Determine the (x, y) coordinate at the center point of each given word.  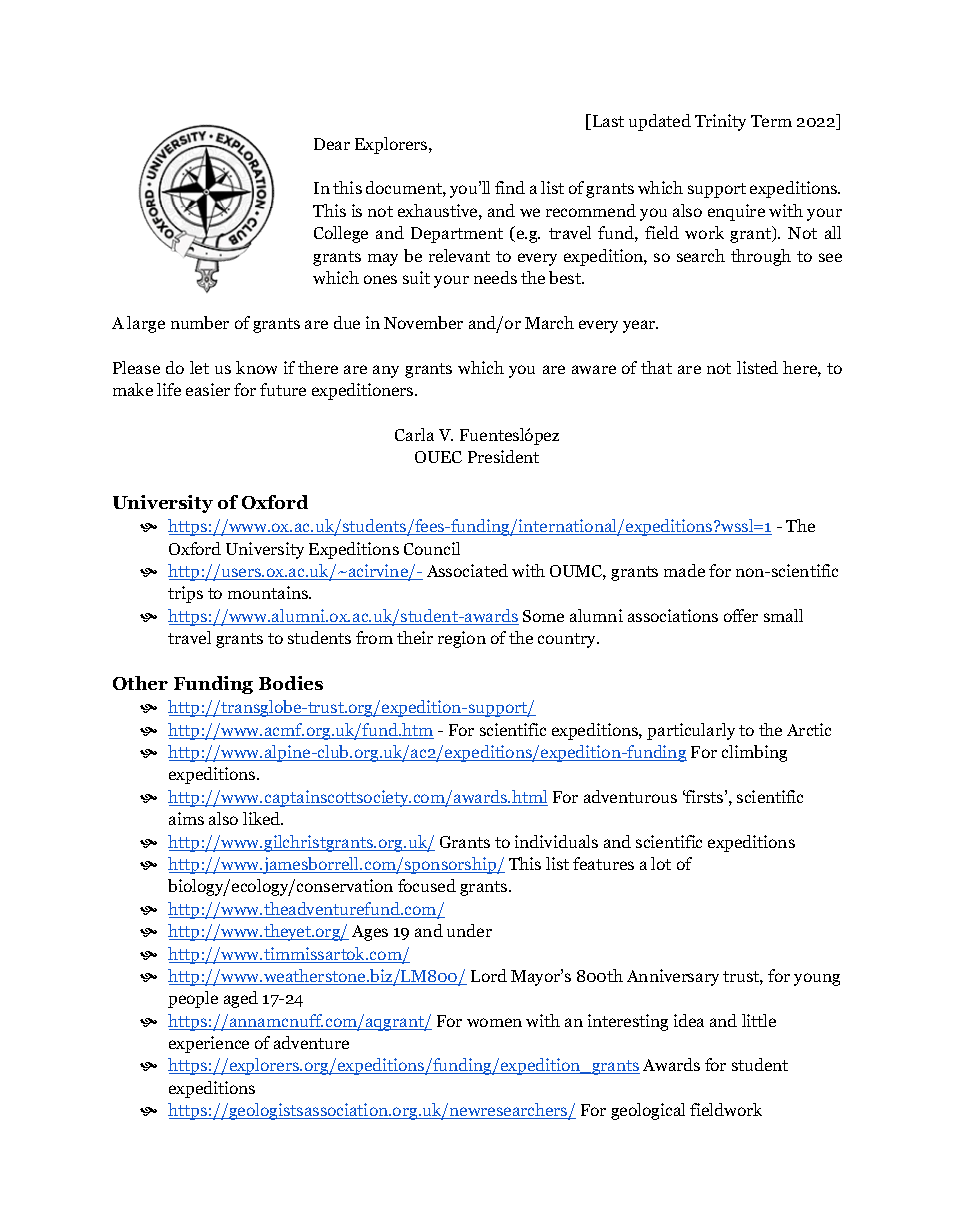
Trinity (720, 122)
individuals (556, 841)
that (656, 367)
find (510, 187)
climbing (754, 753)
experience (209, 1044)
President (503, 456)
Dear (332, 144)
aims (186, 818)
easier (208, 389)
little (759, 1020)
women (494, 1022)
